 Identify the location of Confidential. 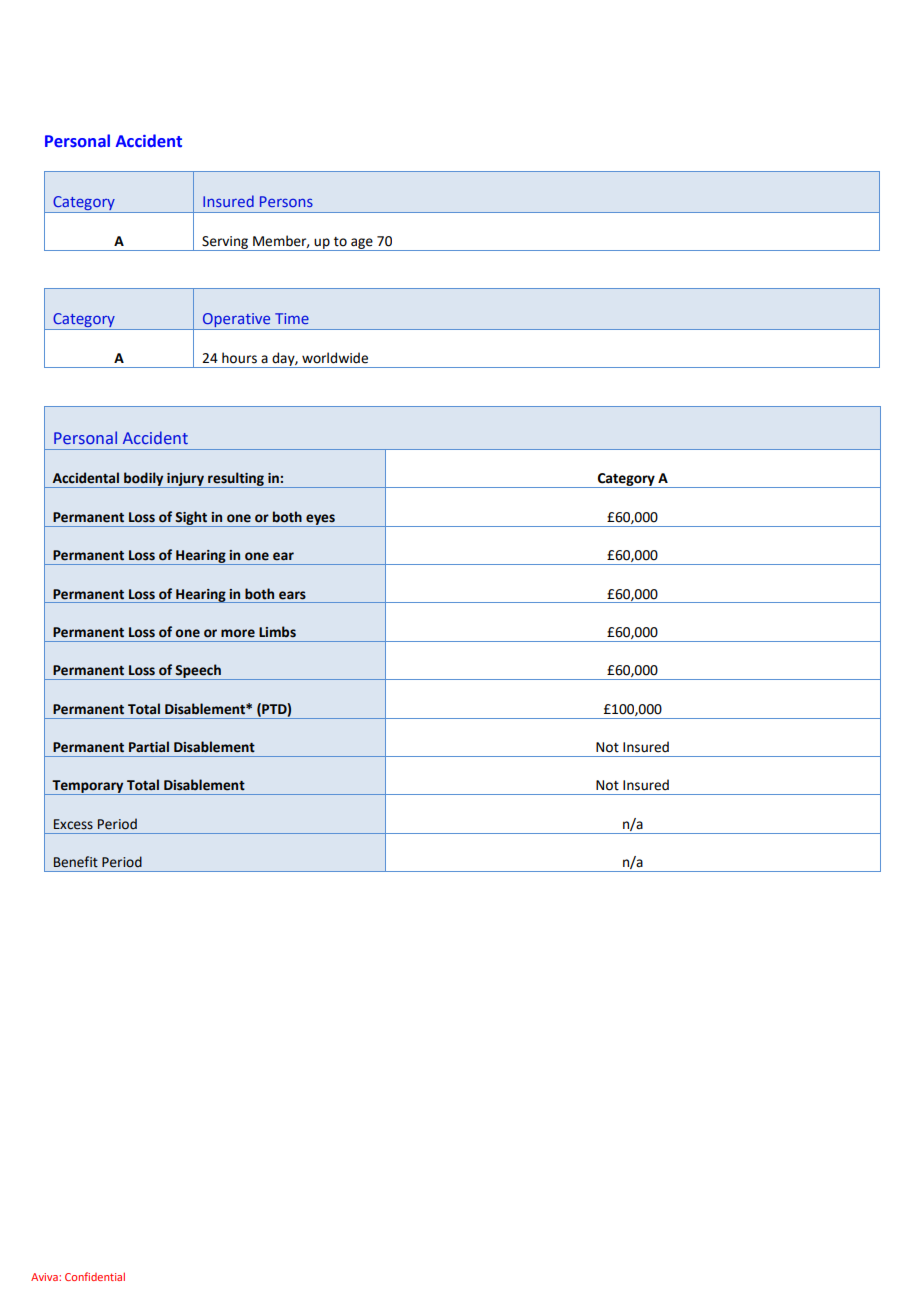
(95, 1276).
